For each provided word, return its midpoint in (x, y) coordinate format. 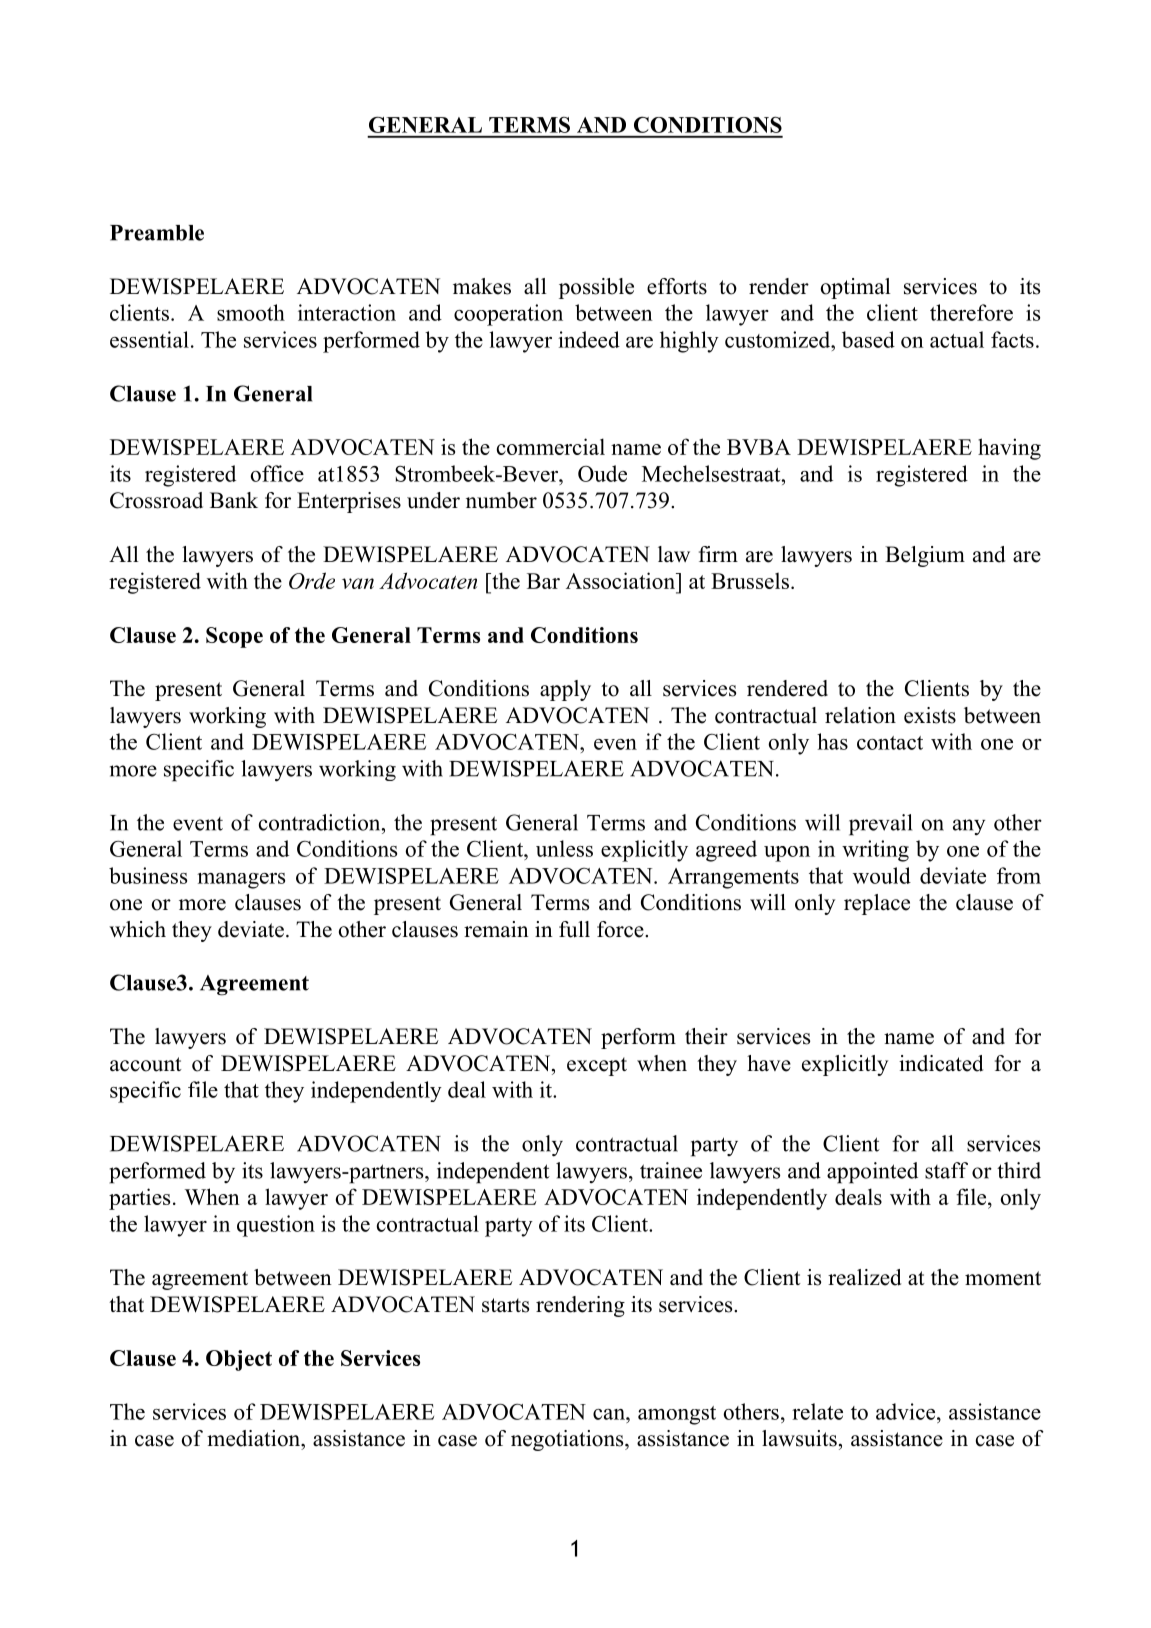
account (146, 1064)
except (597, 1066)
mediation (255, 1438)
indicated (941, 1063)
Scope (234, 637)
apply (565, 690)
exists (930, 715)
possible (596, 288)
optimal (856, 288)
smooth (251, 312)
